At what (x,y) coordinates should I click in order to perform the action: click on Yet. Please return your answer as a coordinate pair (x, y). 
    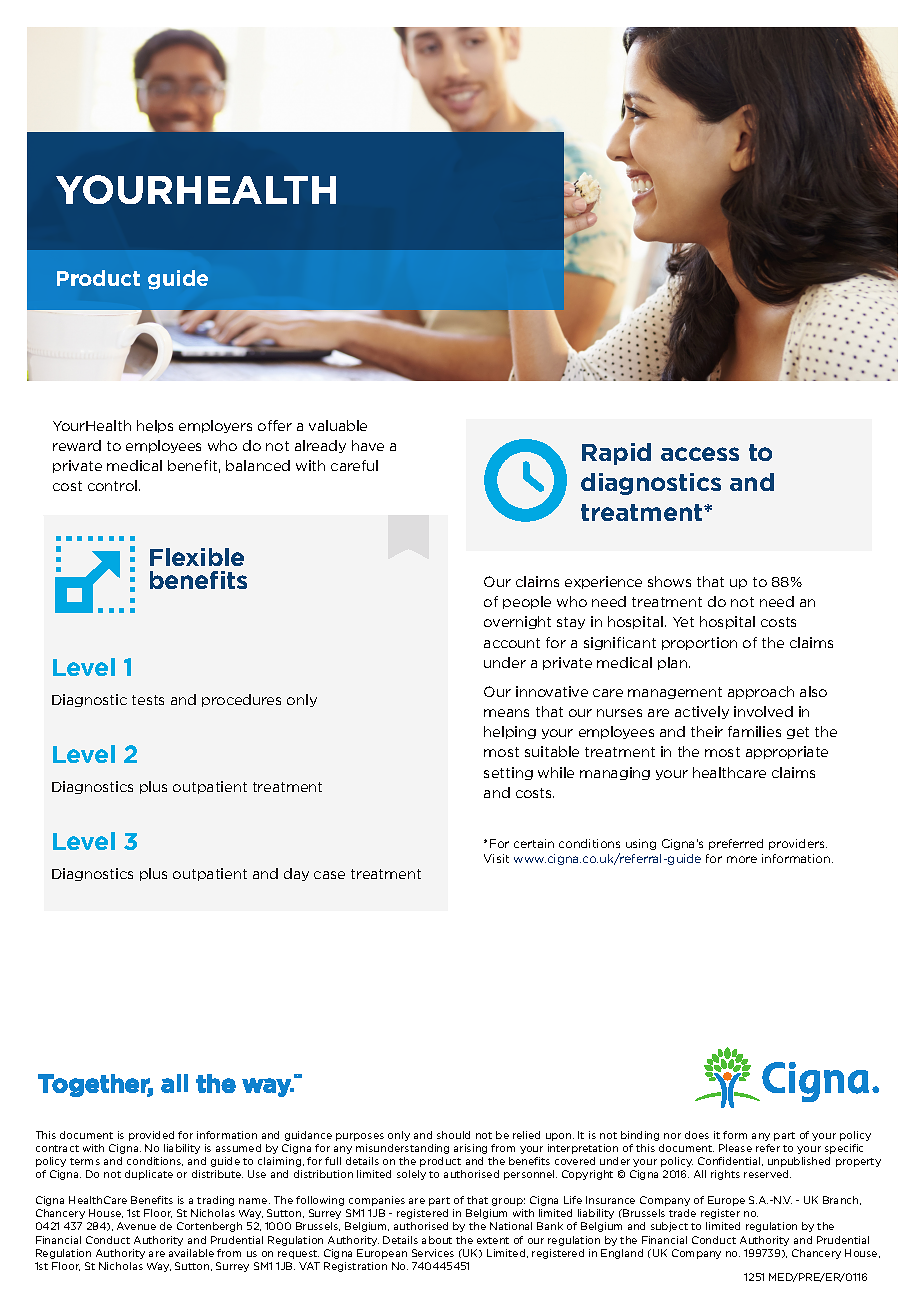
    Looking at the image, I should click on (683, 622).
